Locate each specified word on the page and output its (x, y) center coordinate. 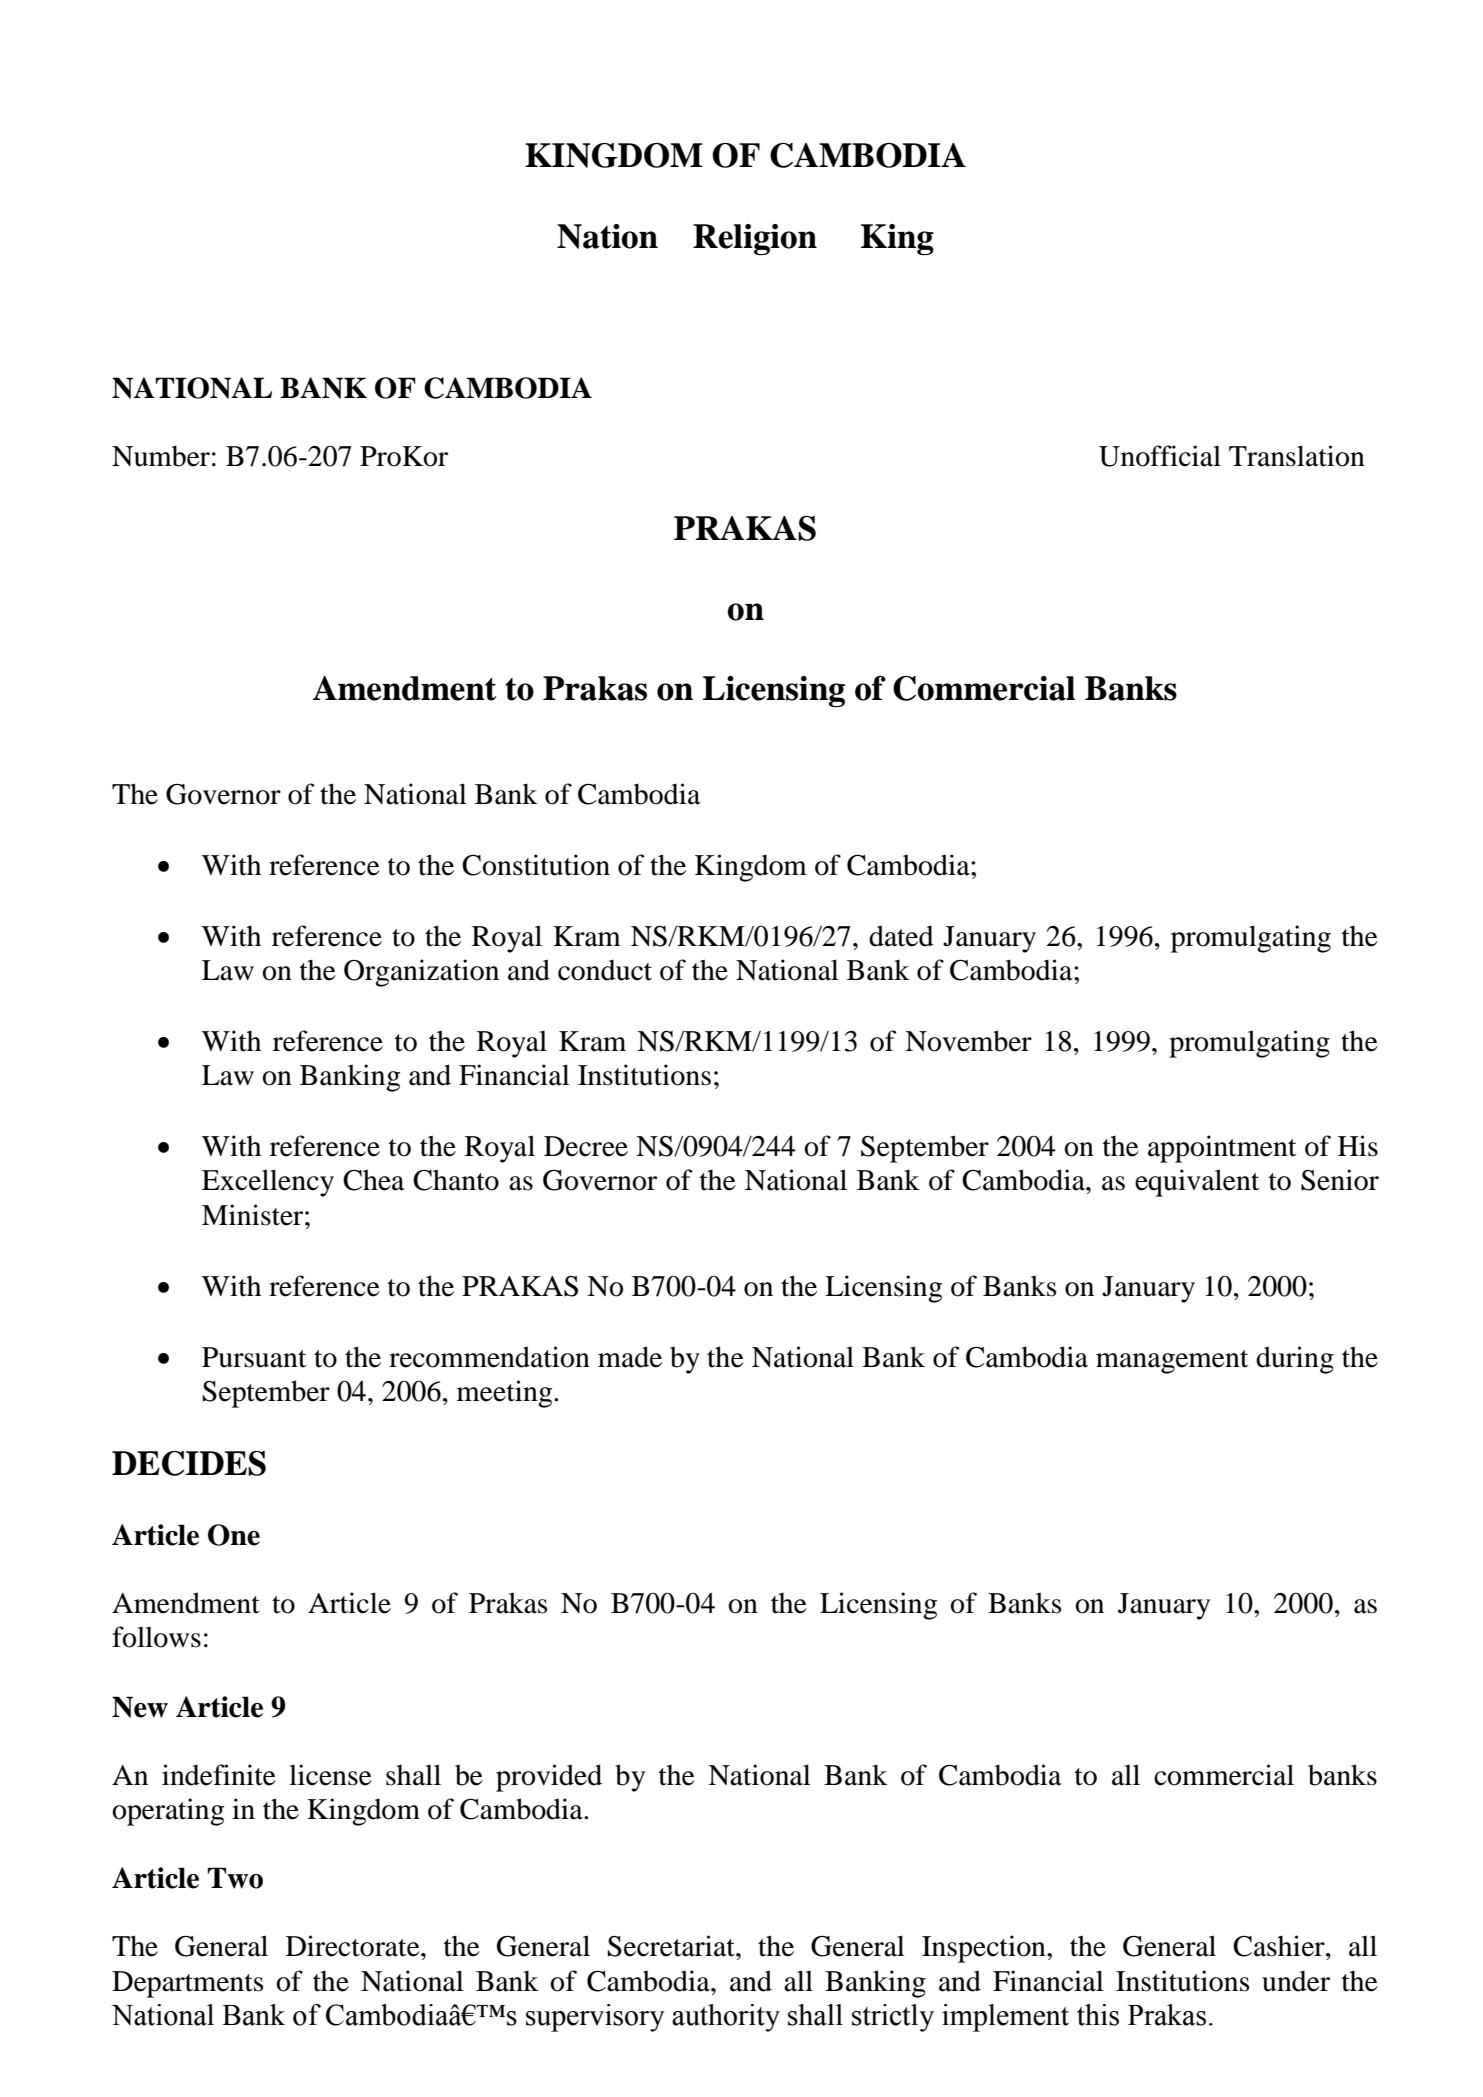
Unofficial (1160, 456)
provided (549, 1778)
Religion (755, 240)
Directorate (354, 1946)
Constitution (536, 865)
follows (156, 1637)
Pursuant (254, 1357)
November (968, 1041)
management (1172, 1362)
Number (161, 456)
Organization (421, 973)
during (1295, 1360)
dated (901, 936)
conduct (605, 970)
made (630, 1357)
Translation (1297, 456)
